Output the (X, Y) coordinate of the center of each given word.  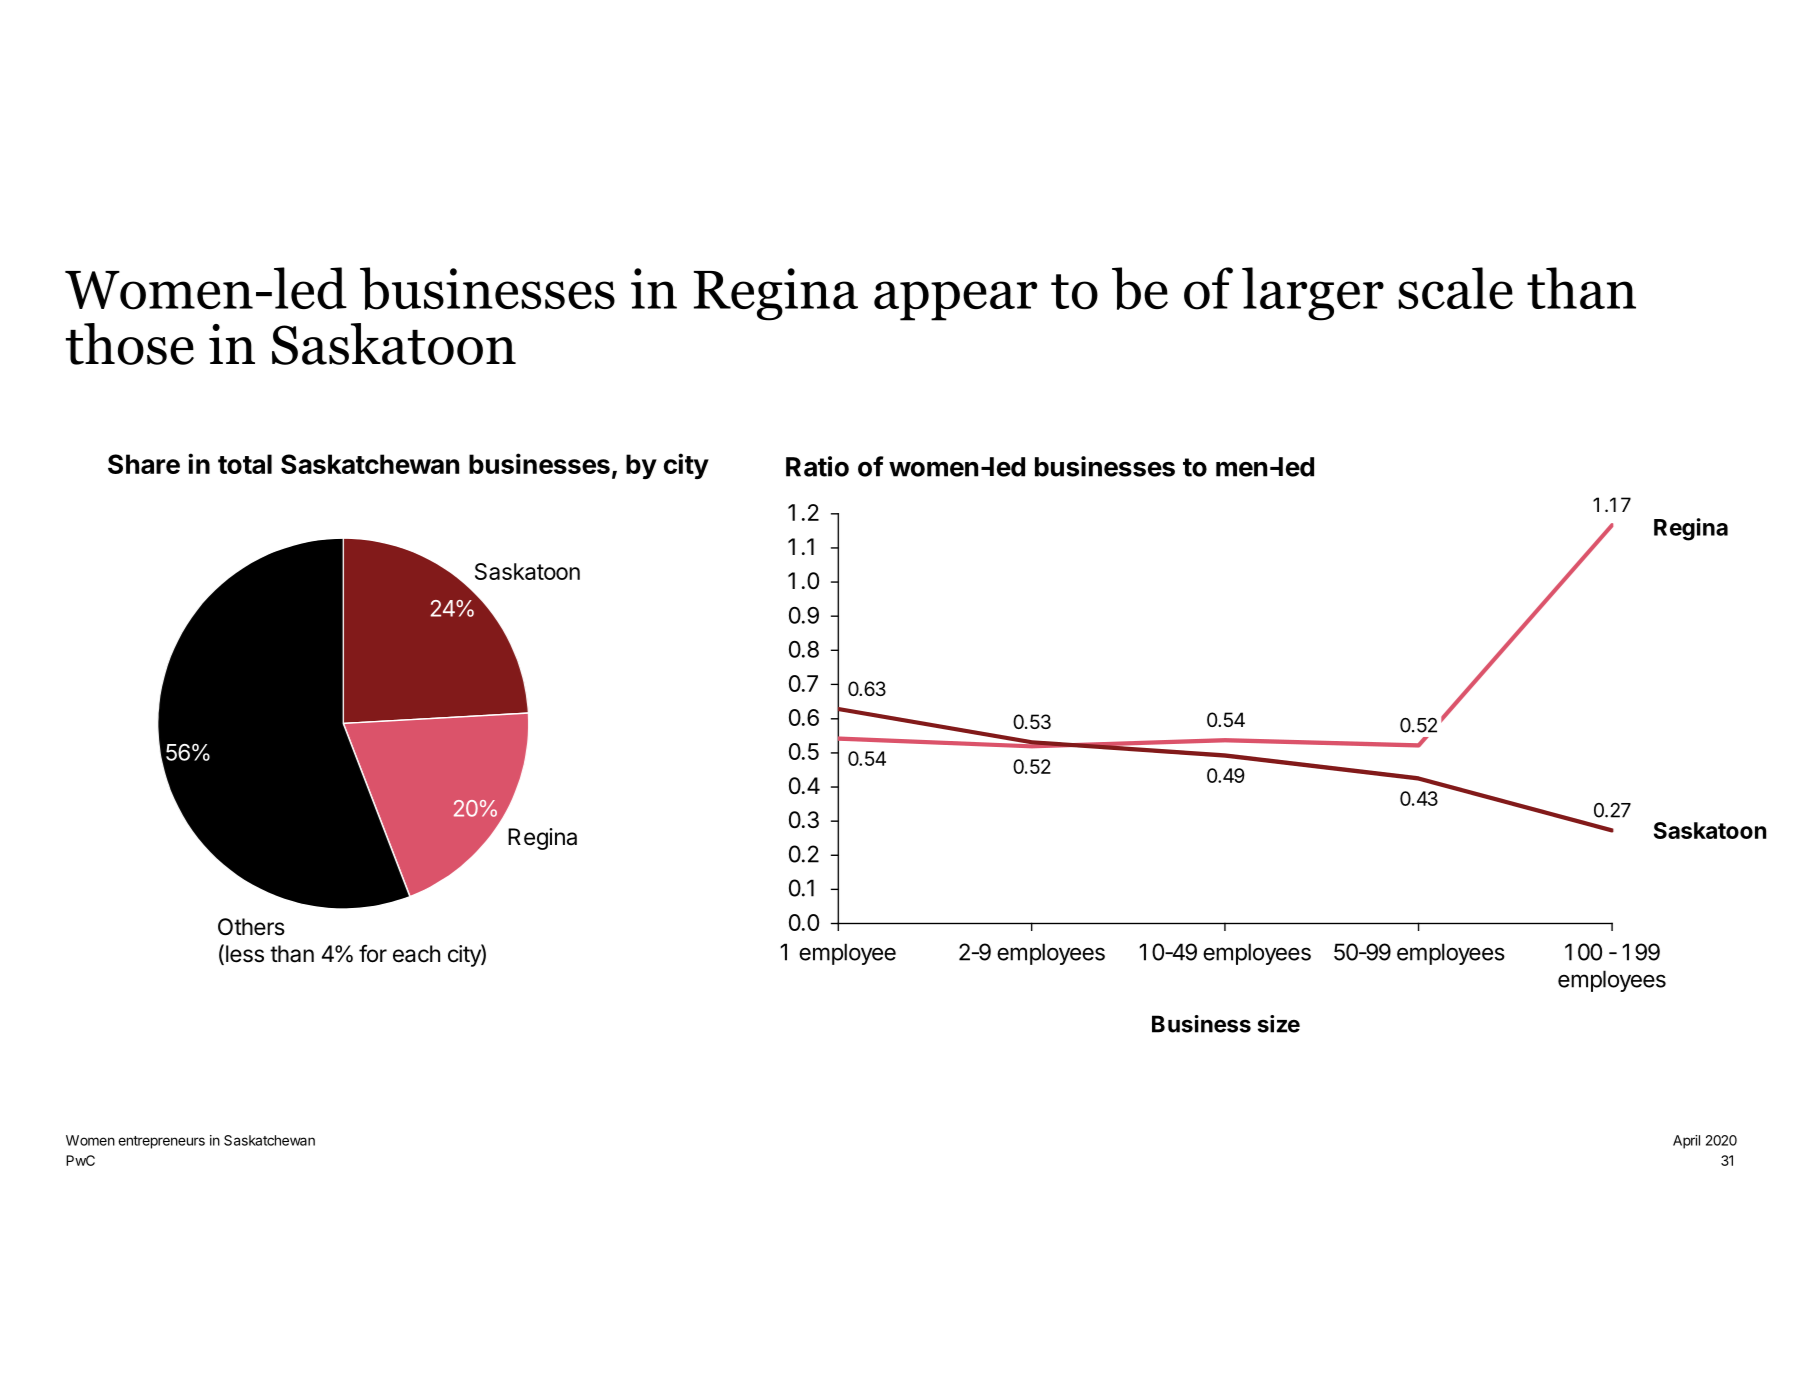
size (1279, 1024)
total (245, 464)
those (130, 344)
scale (1455, 288)
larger (1313, 294)
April (1686, 1142)
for (373, 953)
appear (955, 301)
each (416, 954)
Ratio (817, 466)
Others (251, 927)
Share (144, 464)
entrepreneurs (161, 1142)
